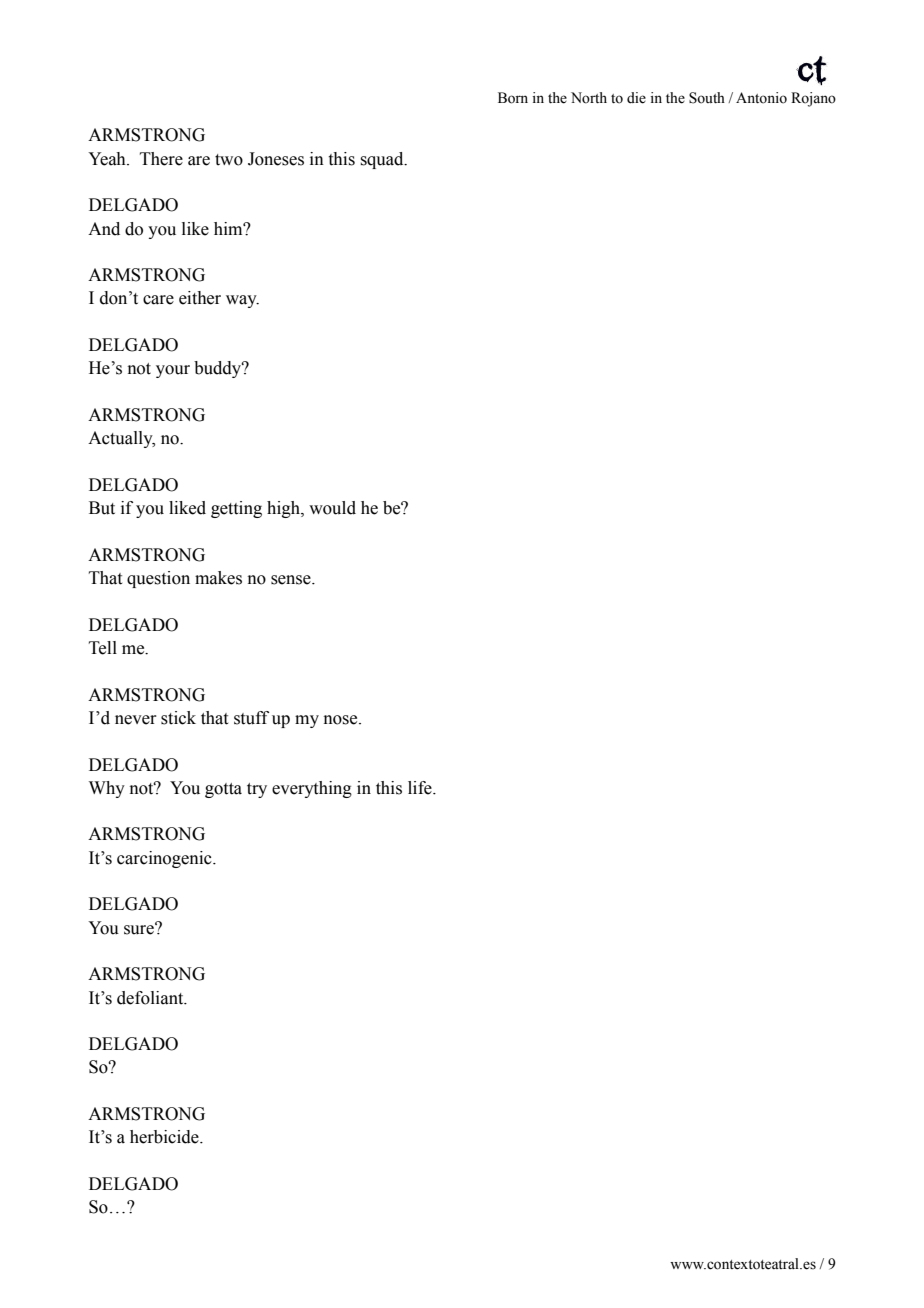  I want to click on everything, so click(312, 789).
